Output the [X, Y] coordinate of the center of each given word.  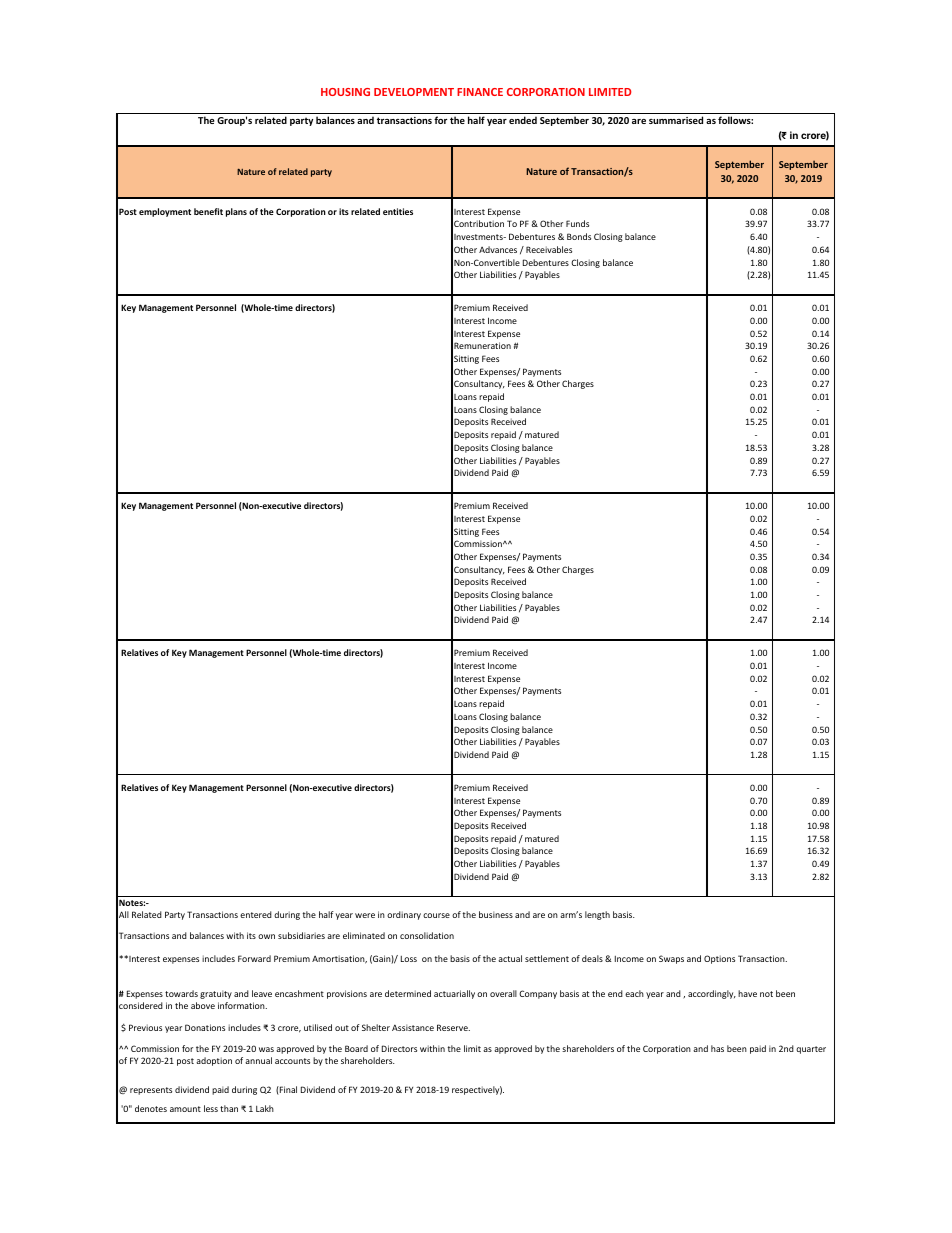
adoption [214, 1061]
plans [236, 212]
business [496, 914]
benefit [208, 211]
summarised [676, 120]
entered [256, 914]
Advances [498, 249]
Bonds [579, 236]
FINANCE [480, 92]
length [597, 915]
